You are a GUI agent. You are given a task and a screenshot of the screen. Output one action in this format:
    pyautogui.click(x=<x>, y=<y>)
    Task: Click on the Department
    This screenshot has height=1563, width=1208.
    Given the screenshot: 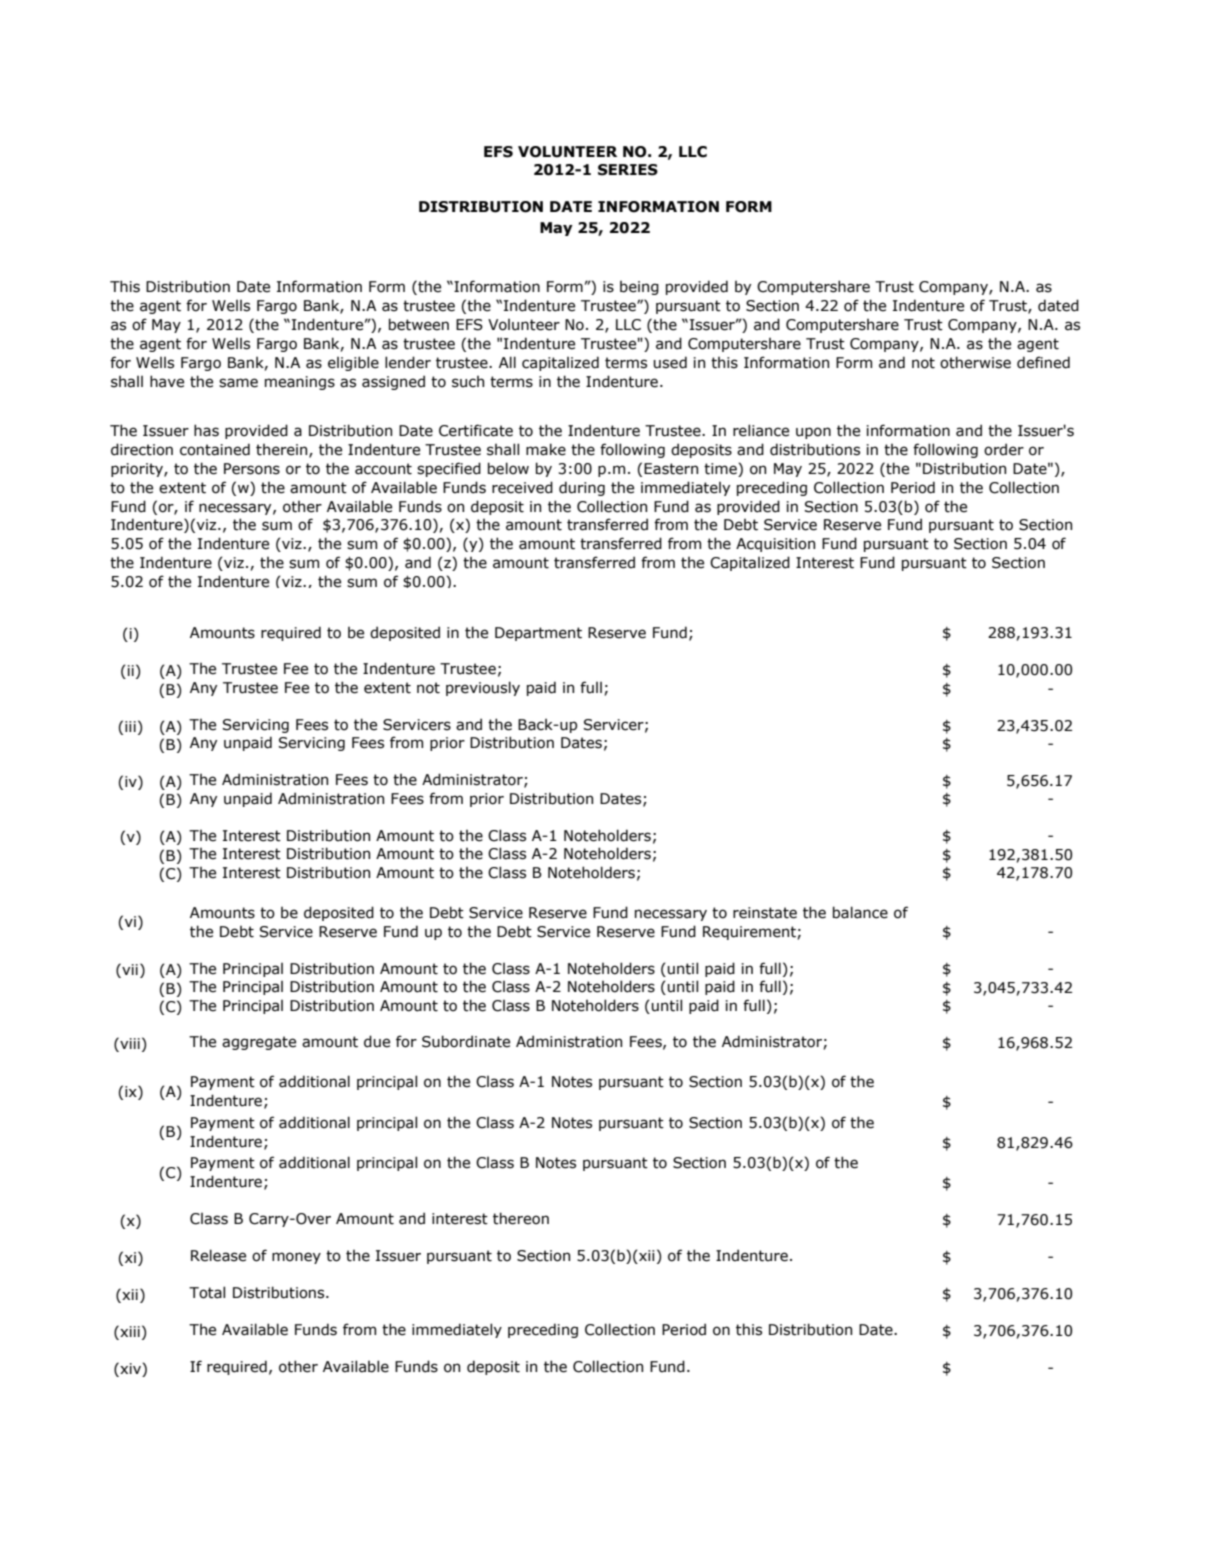 What is the action you would take?
    pyautogui.click(x=538, y=634)
